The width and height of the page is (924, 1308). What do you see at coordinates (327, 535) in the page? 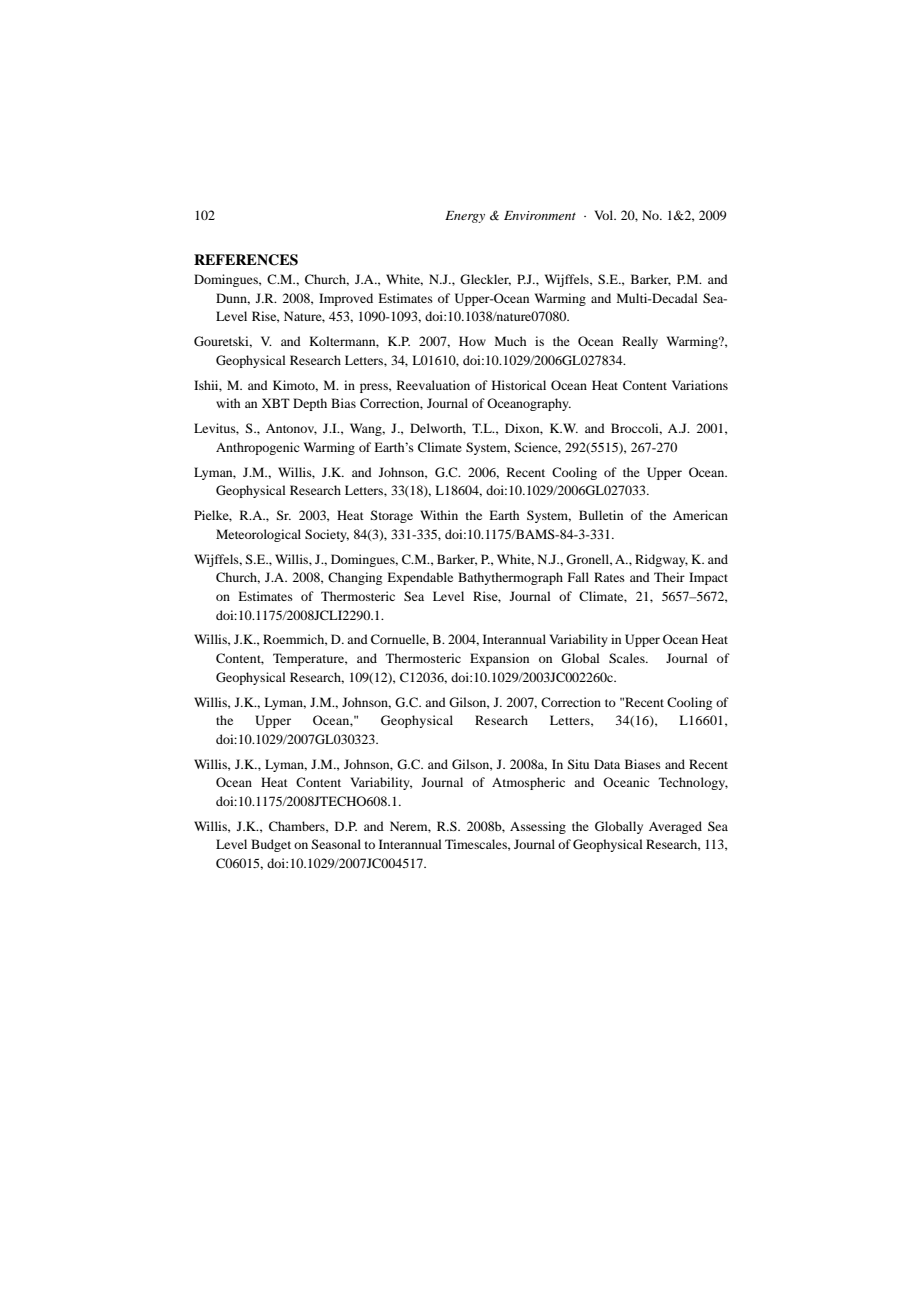
I see `Society` at bounding box center [327, 535].
